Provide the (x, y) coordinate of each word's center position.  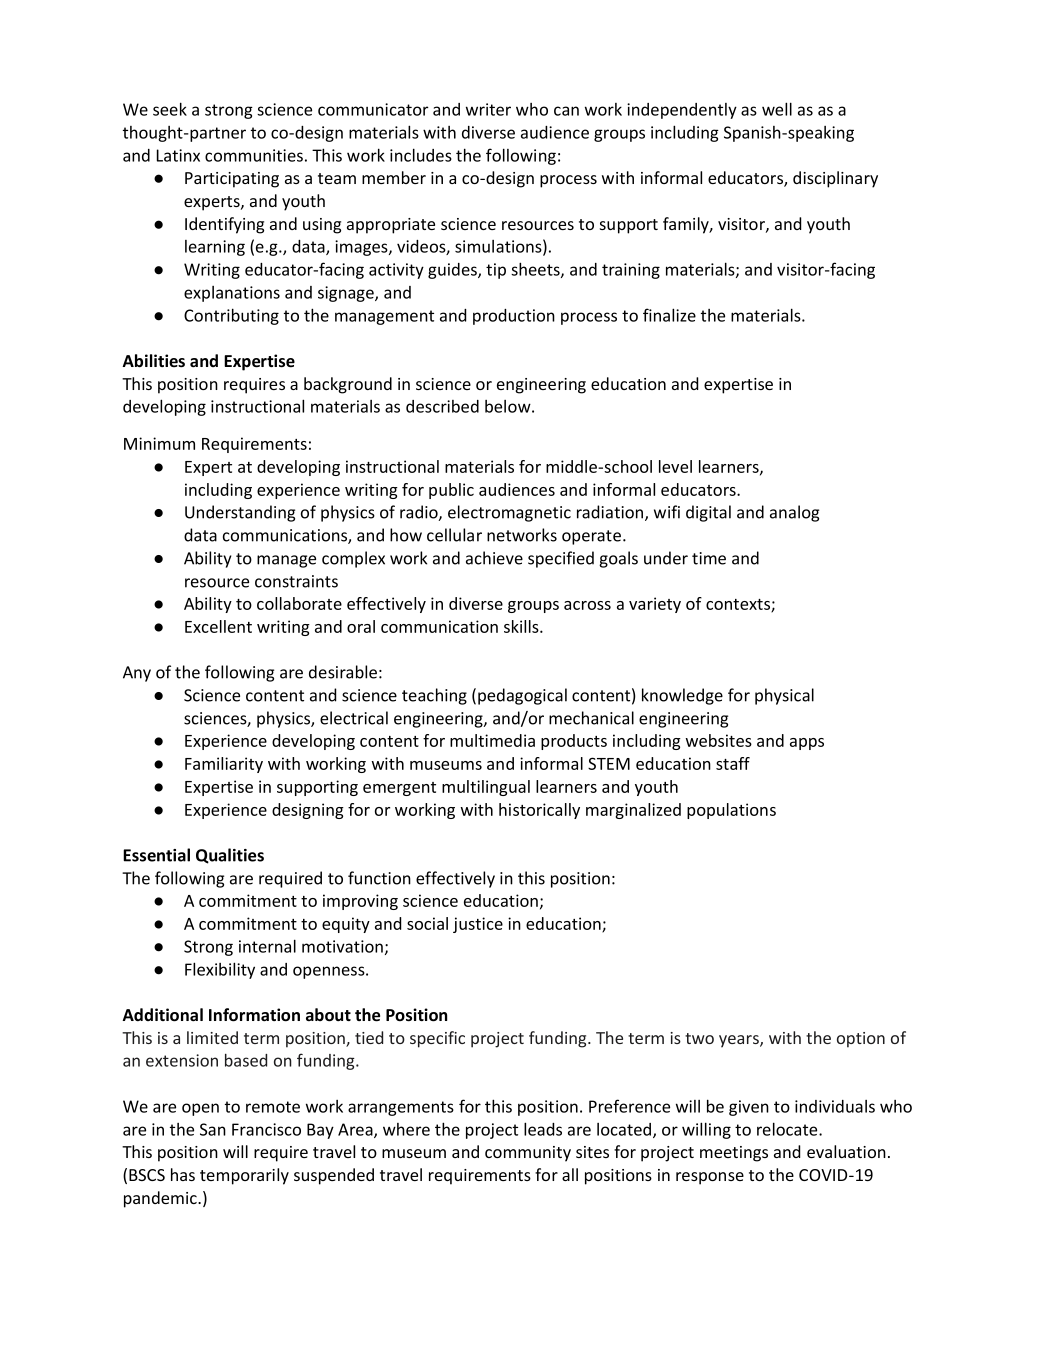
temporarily (244, 1176)
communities (254, 155)
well (777, 109)
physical (784, 696)
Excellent (218, 626)
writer (488, 109)
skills (522, 626)
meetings (734, 1154)
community (528, 1154)
